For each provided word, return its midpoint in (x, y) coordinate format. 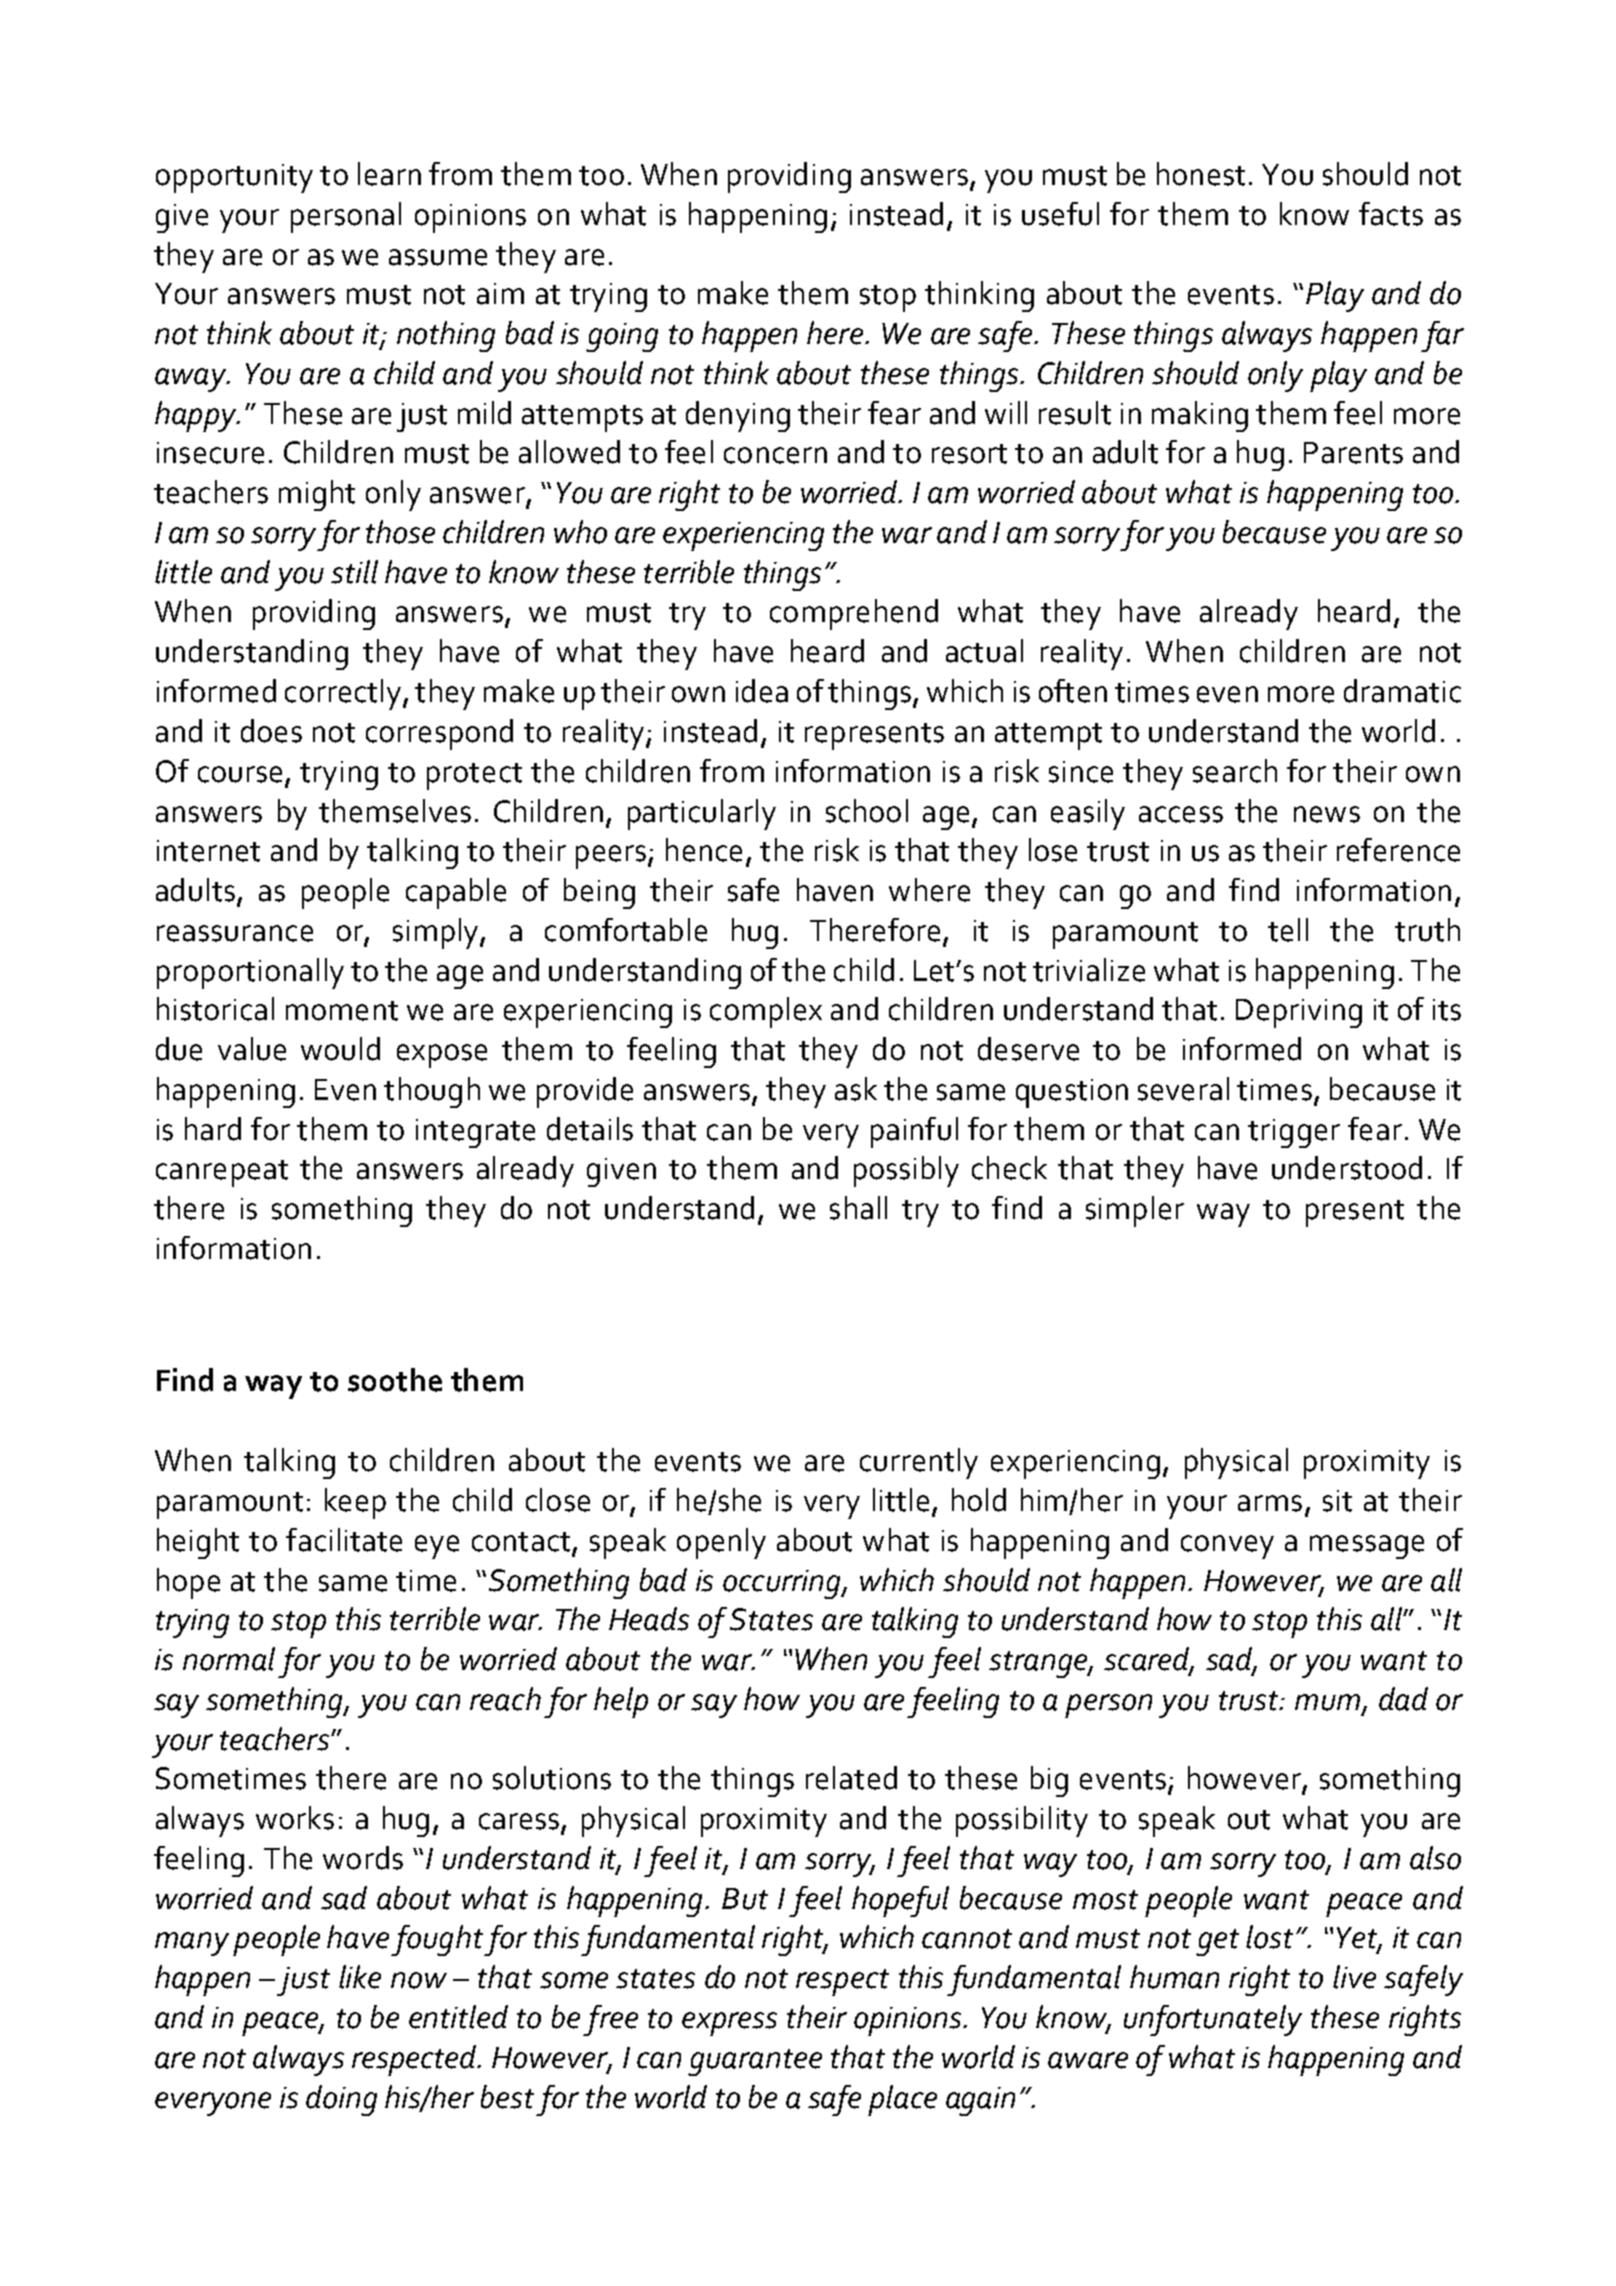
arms (1270, 1503)
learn (389, 174)
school (867, 811)
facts (1391, 214)
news (1327, 814)
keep (355, 1503)
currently (919, 1463)
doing (341, 2100)
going (622, 337)
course (240, 774)
